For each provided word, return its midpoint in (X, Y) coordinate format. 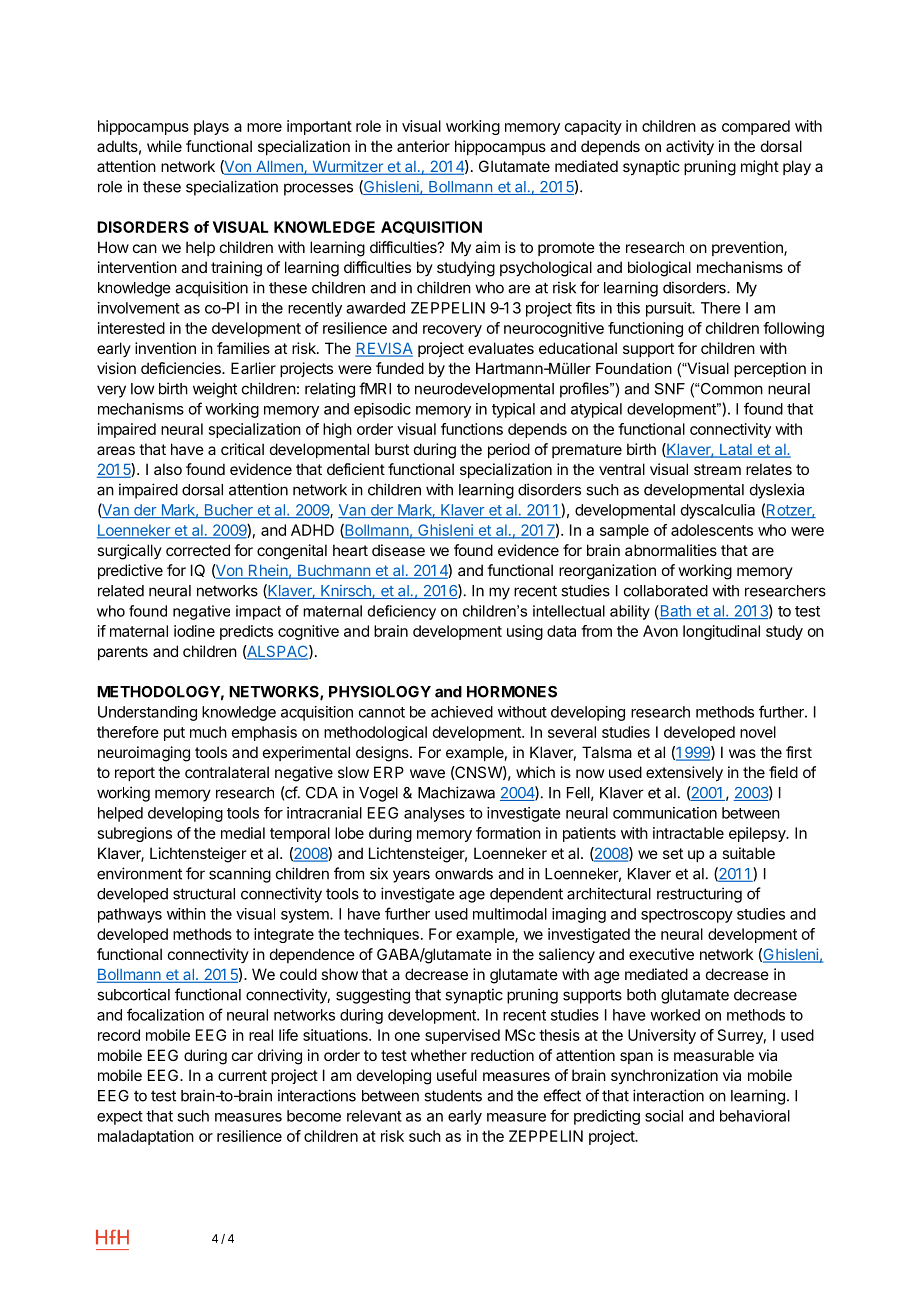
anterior (423, 146)
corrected (198, 550)
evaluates (501, 348)
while (164, 146)
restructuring (699, 895)
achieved (462, 712)
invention (165, 348)
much (208, 732)
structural (204, 894)
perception (770, 369)
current (242, 1075)
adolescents (712, 530)
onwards (464, 874)
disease (398, 550)
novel (758, 732)
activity (690, 148)
